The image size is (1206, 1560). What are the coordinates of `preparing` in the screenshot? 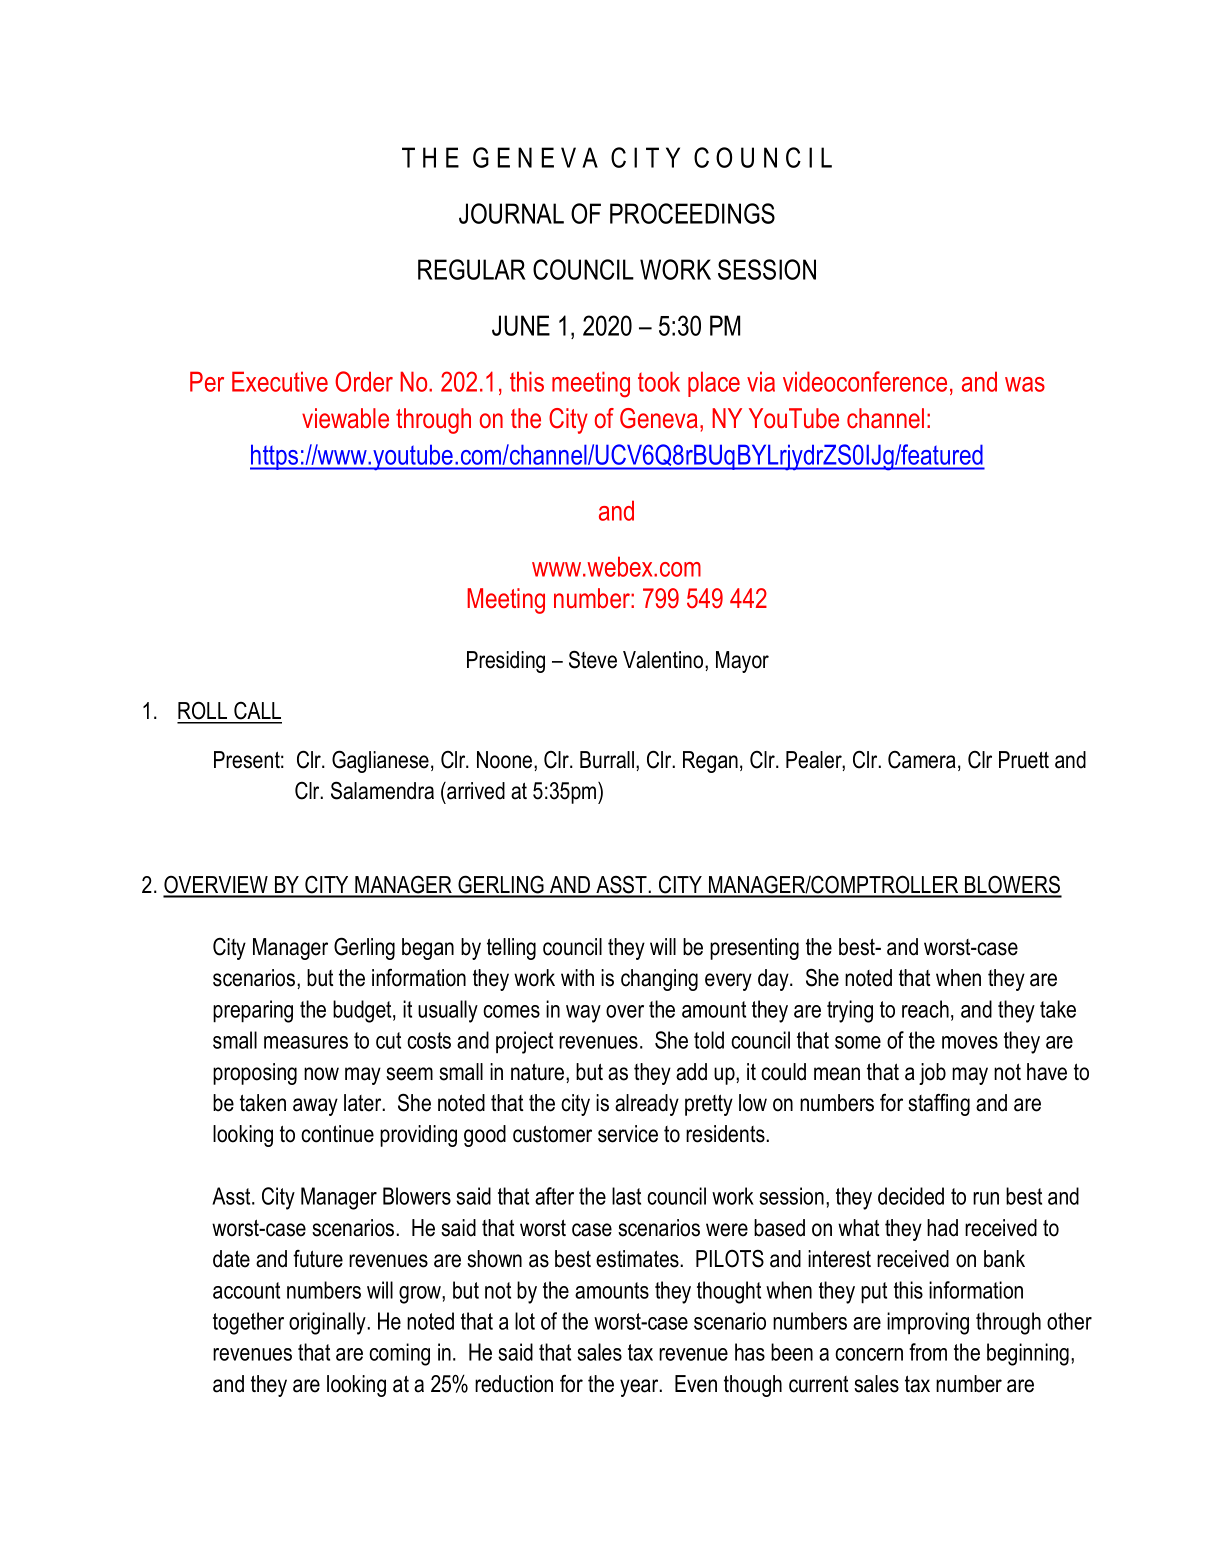 It's located at (253, 1011).
